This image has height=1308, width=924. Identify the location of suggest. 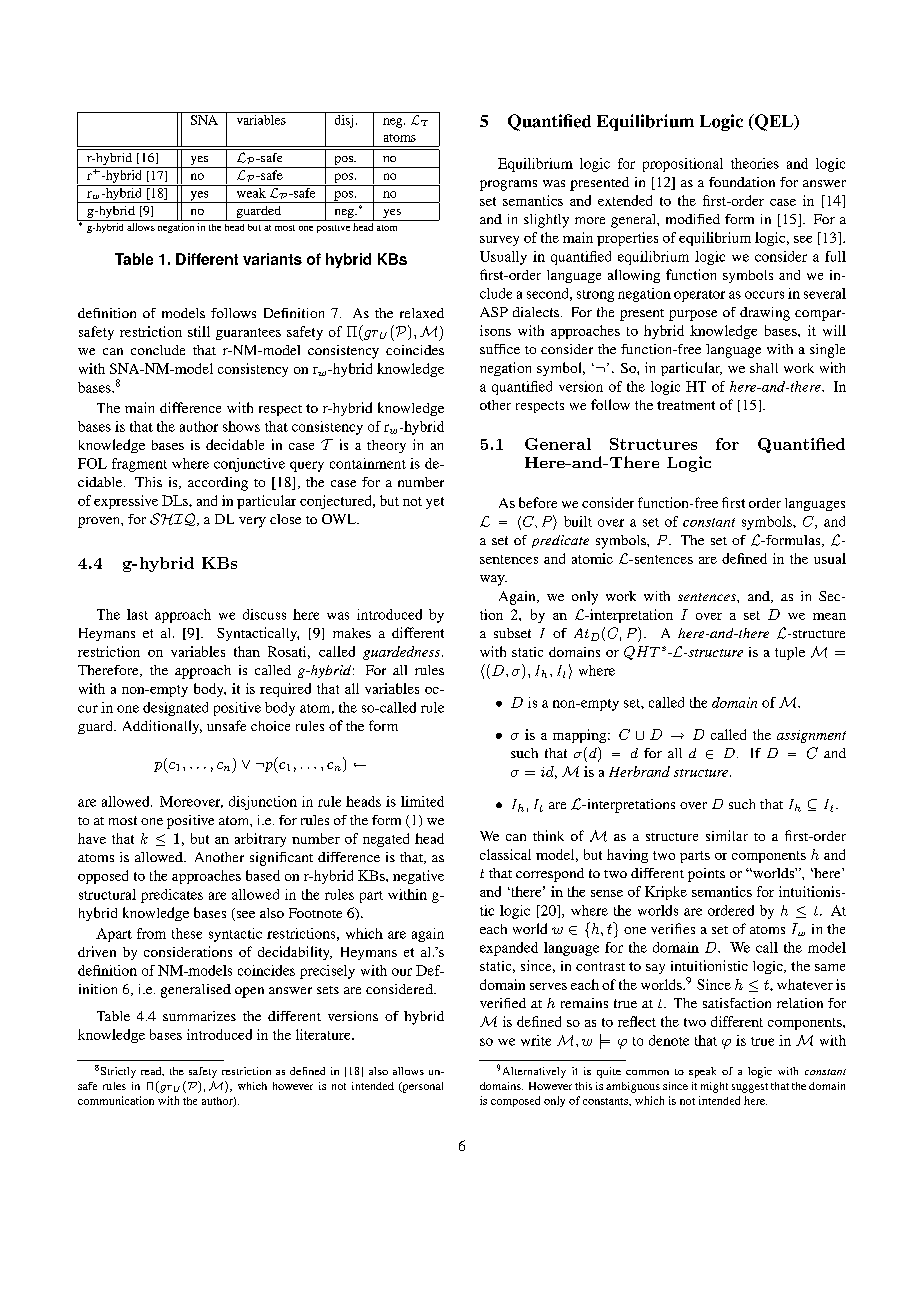
(750, 1088).
